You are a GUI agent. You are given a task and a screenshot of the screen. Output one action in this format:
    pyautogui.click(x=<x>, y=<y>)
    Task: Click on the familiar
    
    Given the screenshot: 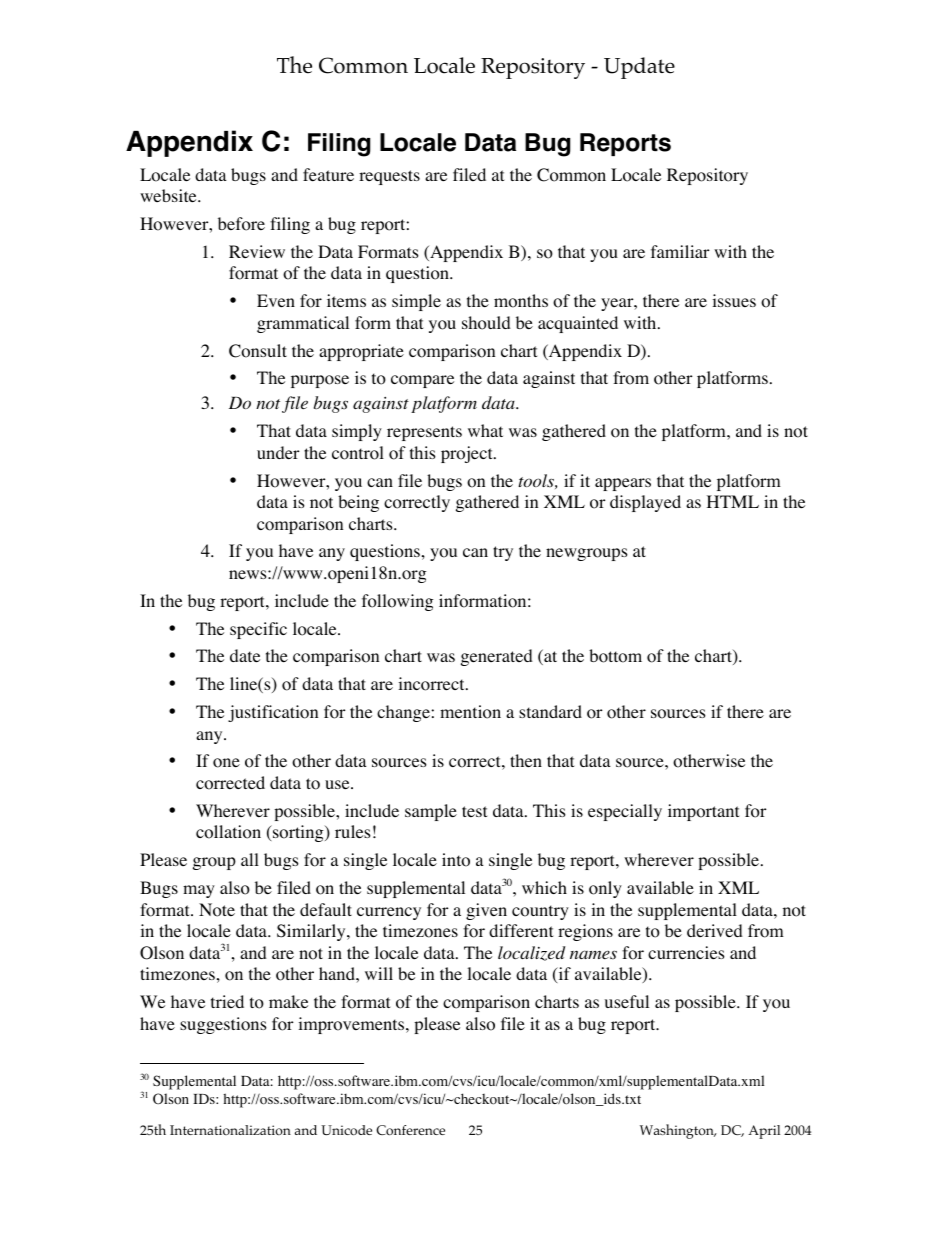 What is the action you would take?
    pyautogui.click(x=680, y=251)
